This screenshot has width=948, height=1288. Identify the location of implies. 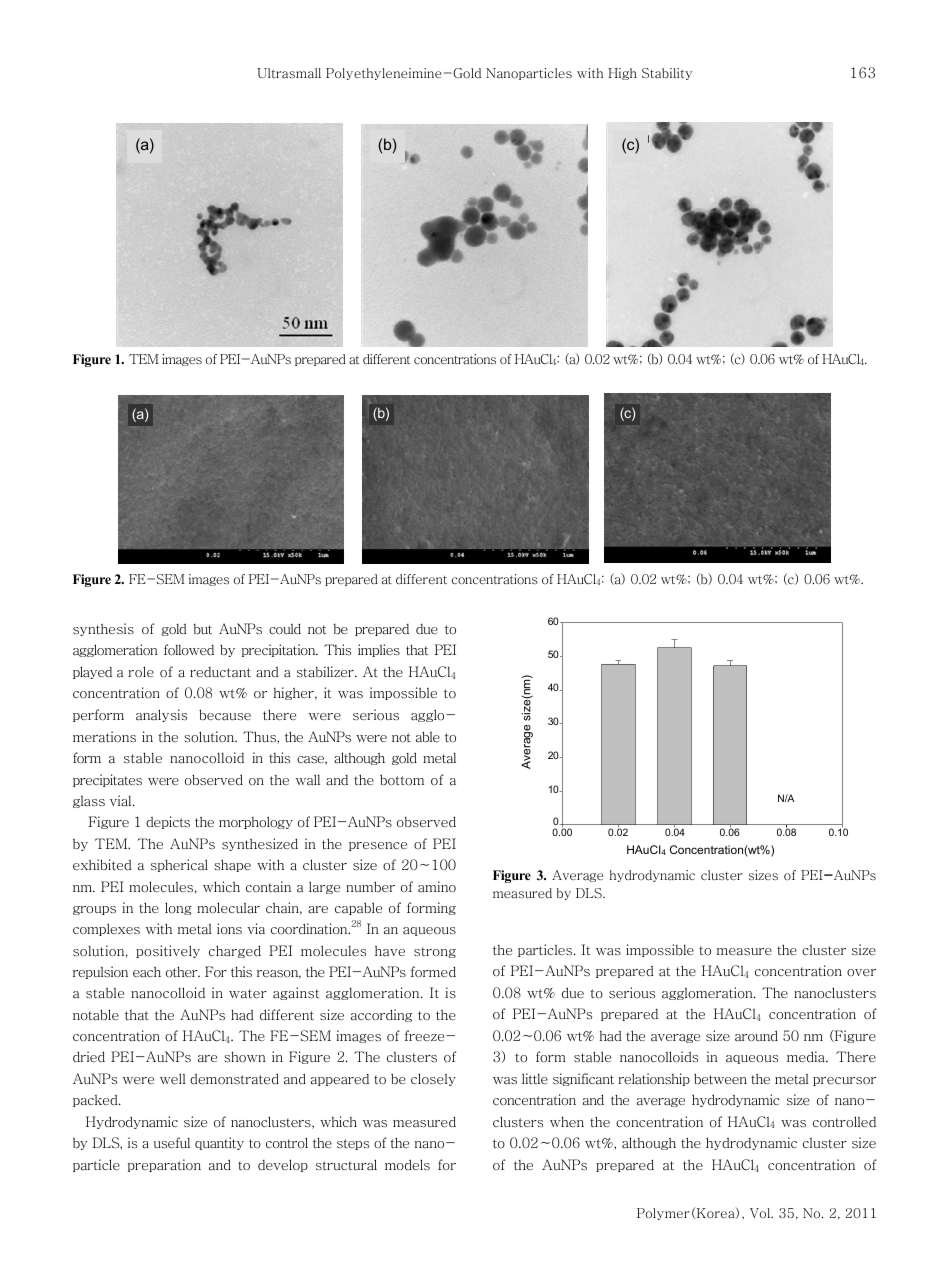
(379, 650).
